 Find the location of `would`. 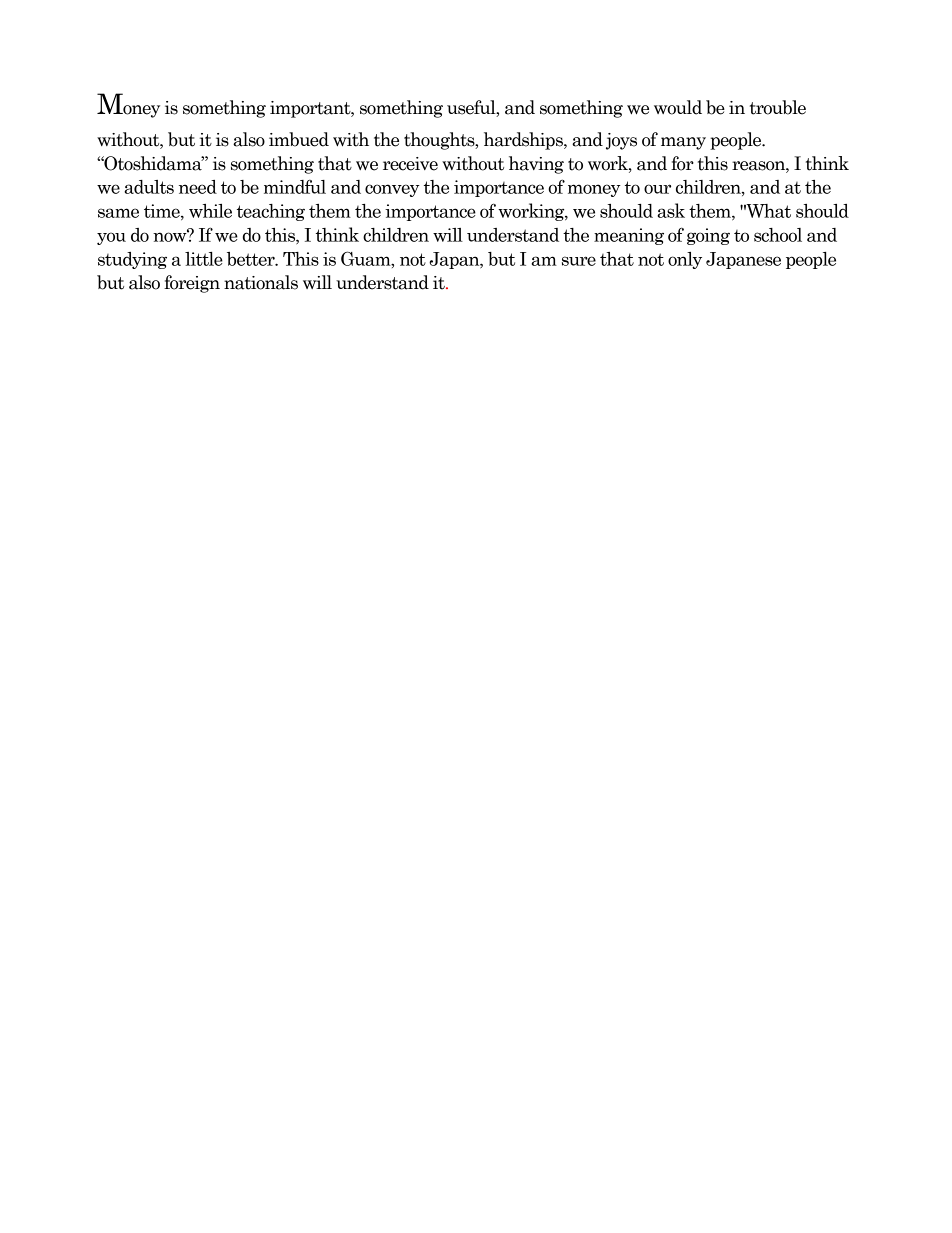

would is located at coordinates (678, 107).
